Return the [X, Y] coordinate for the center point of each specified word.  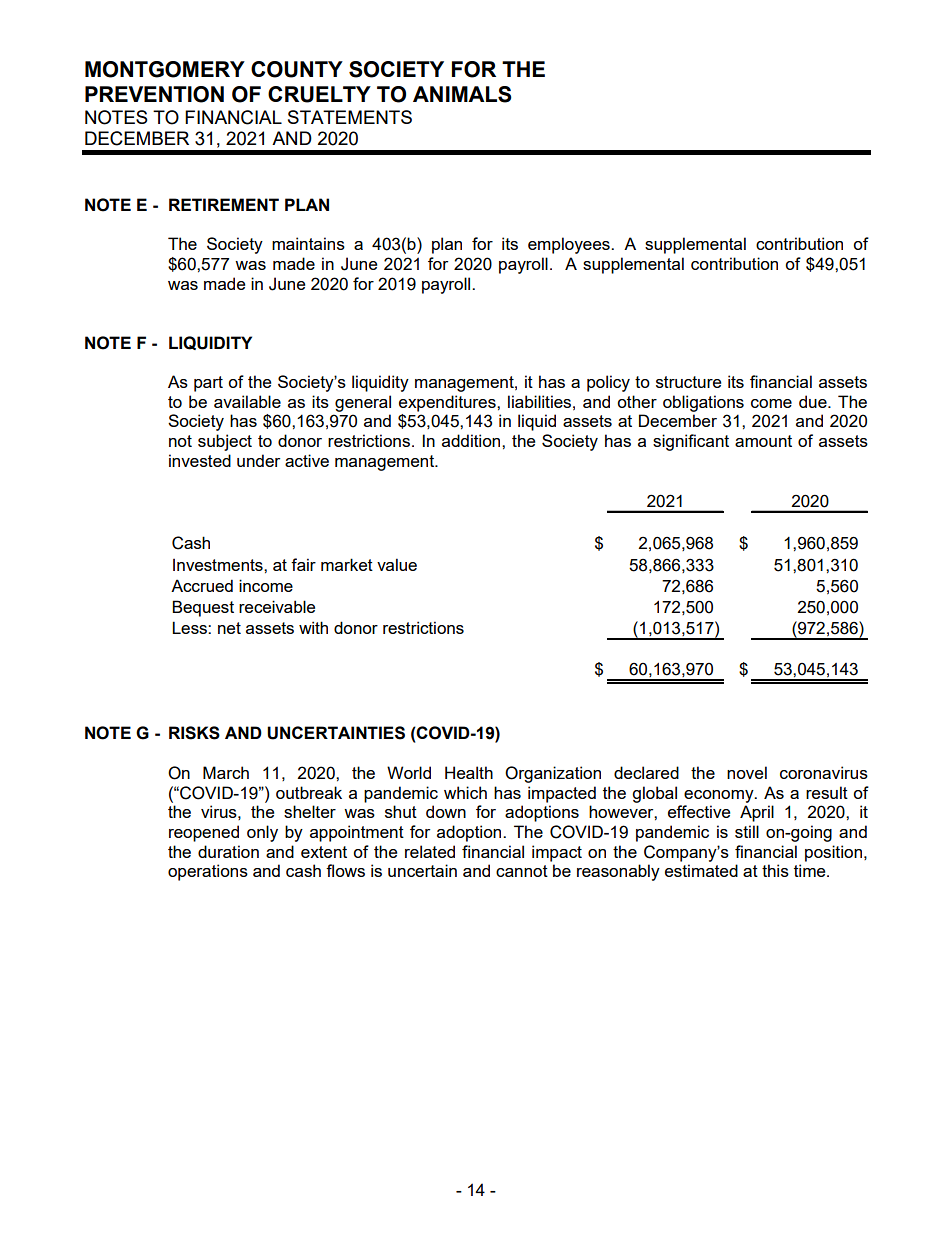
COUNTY [297, 69]
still [747, 831]
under [258, 460]
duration [228, 851]
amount [763, 441]
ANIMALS [462, 94]
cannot [522, 871]
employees [570, 245]
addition [472, 440]
